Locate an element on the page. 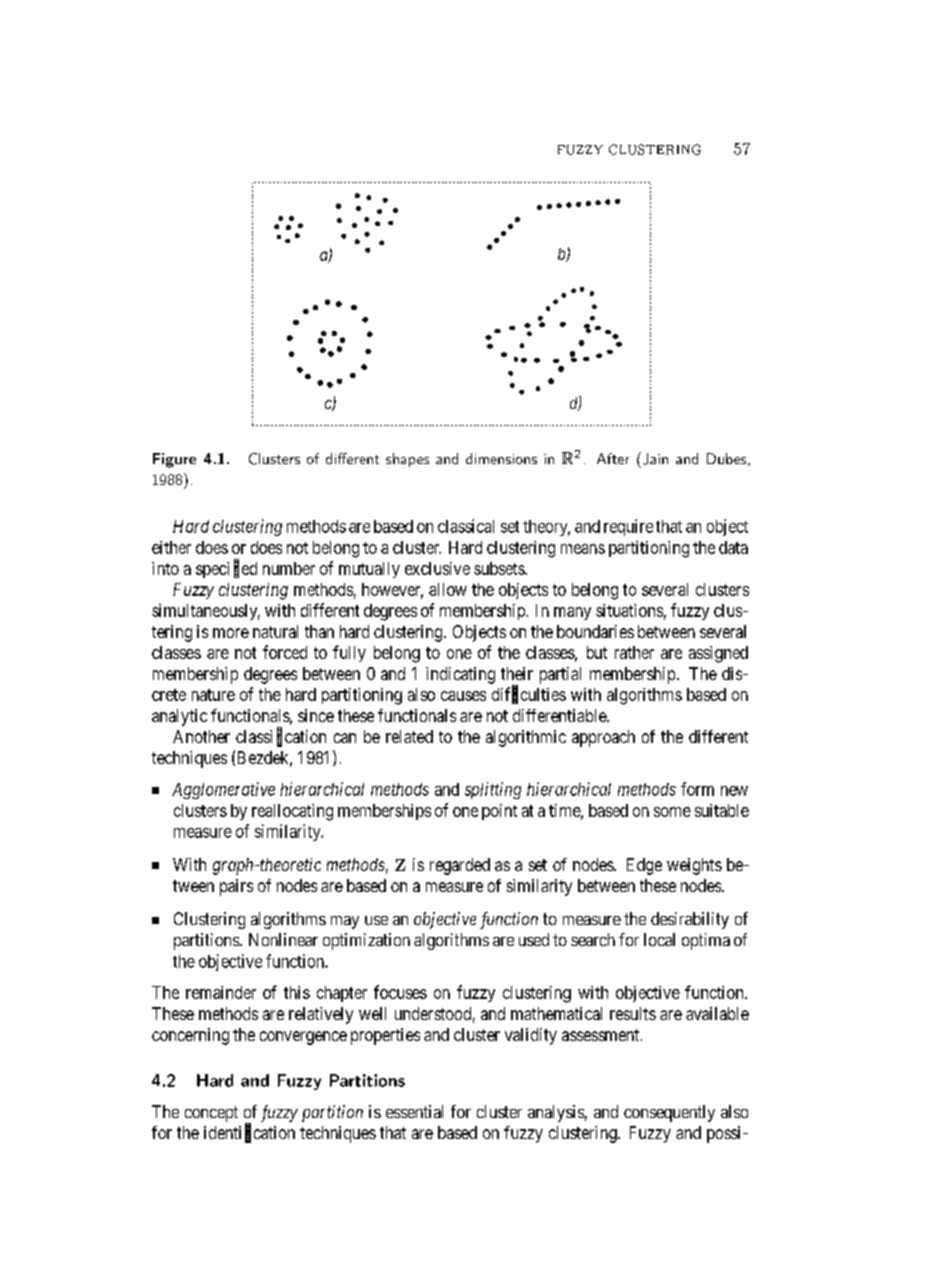 Image resolution: width=936 pixels, height=1288 pixels. local is located at coordinates (659, 939).
